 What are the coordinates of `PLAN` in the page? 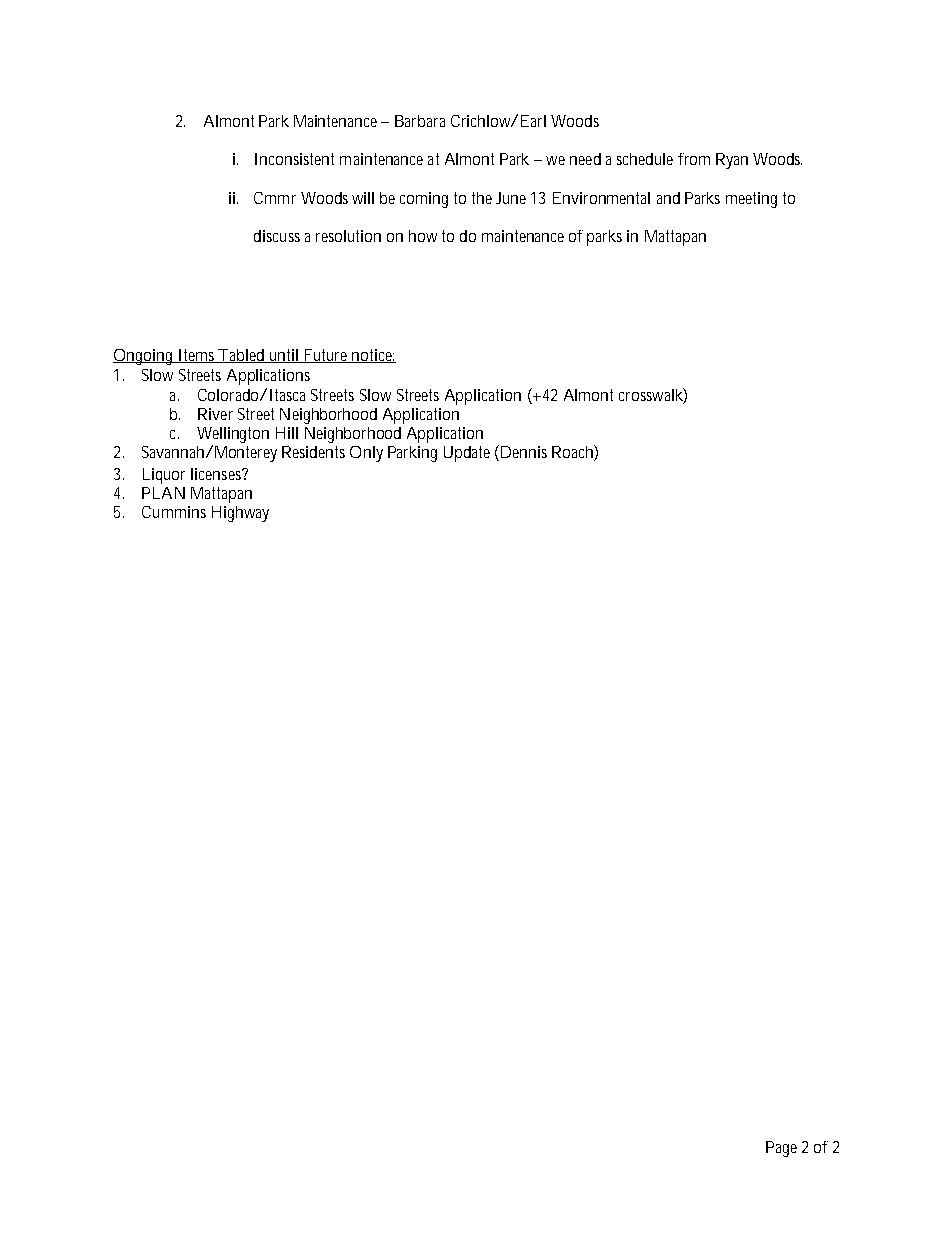 It's located at (163, 493).
